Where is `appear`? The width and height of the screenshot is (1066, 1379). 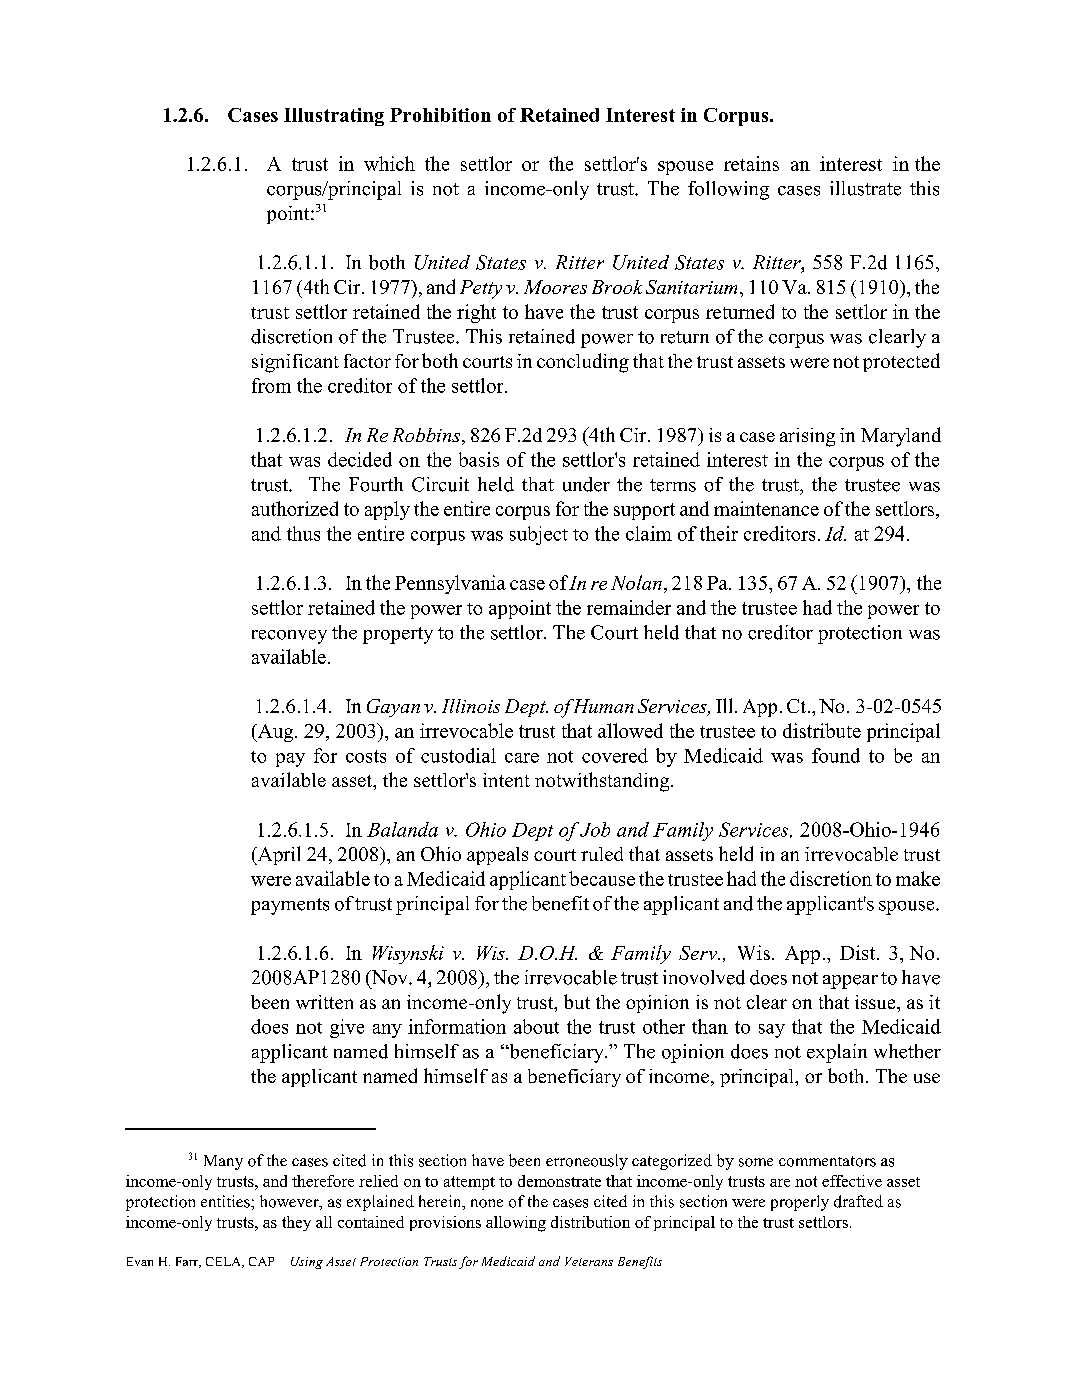 appear is located at coordinates (850, 982).
